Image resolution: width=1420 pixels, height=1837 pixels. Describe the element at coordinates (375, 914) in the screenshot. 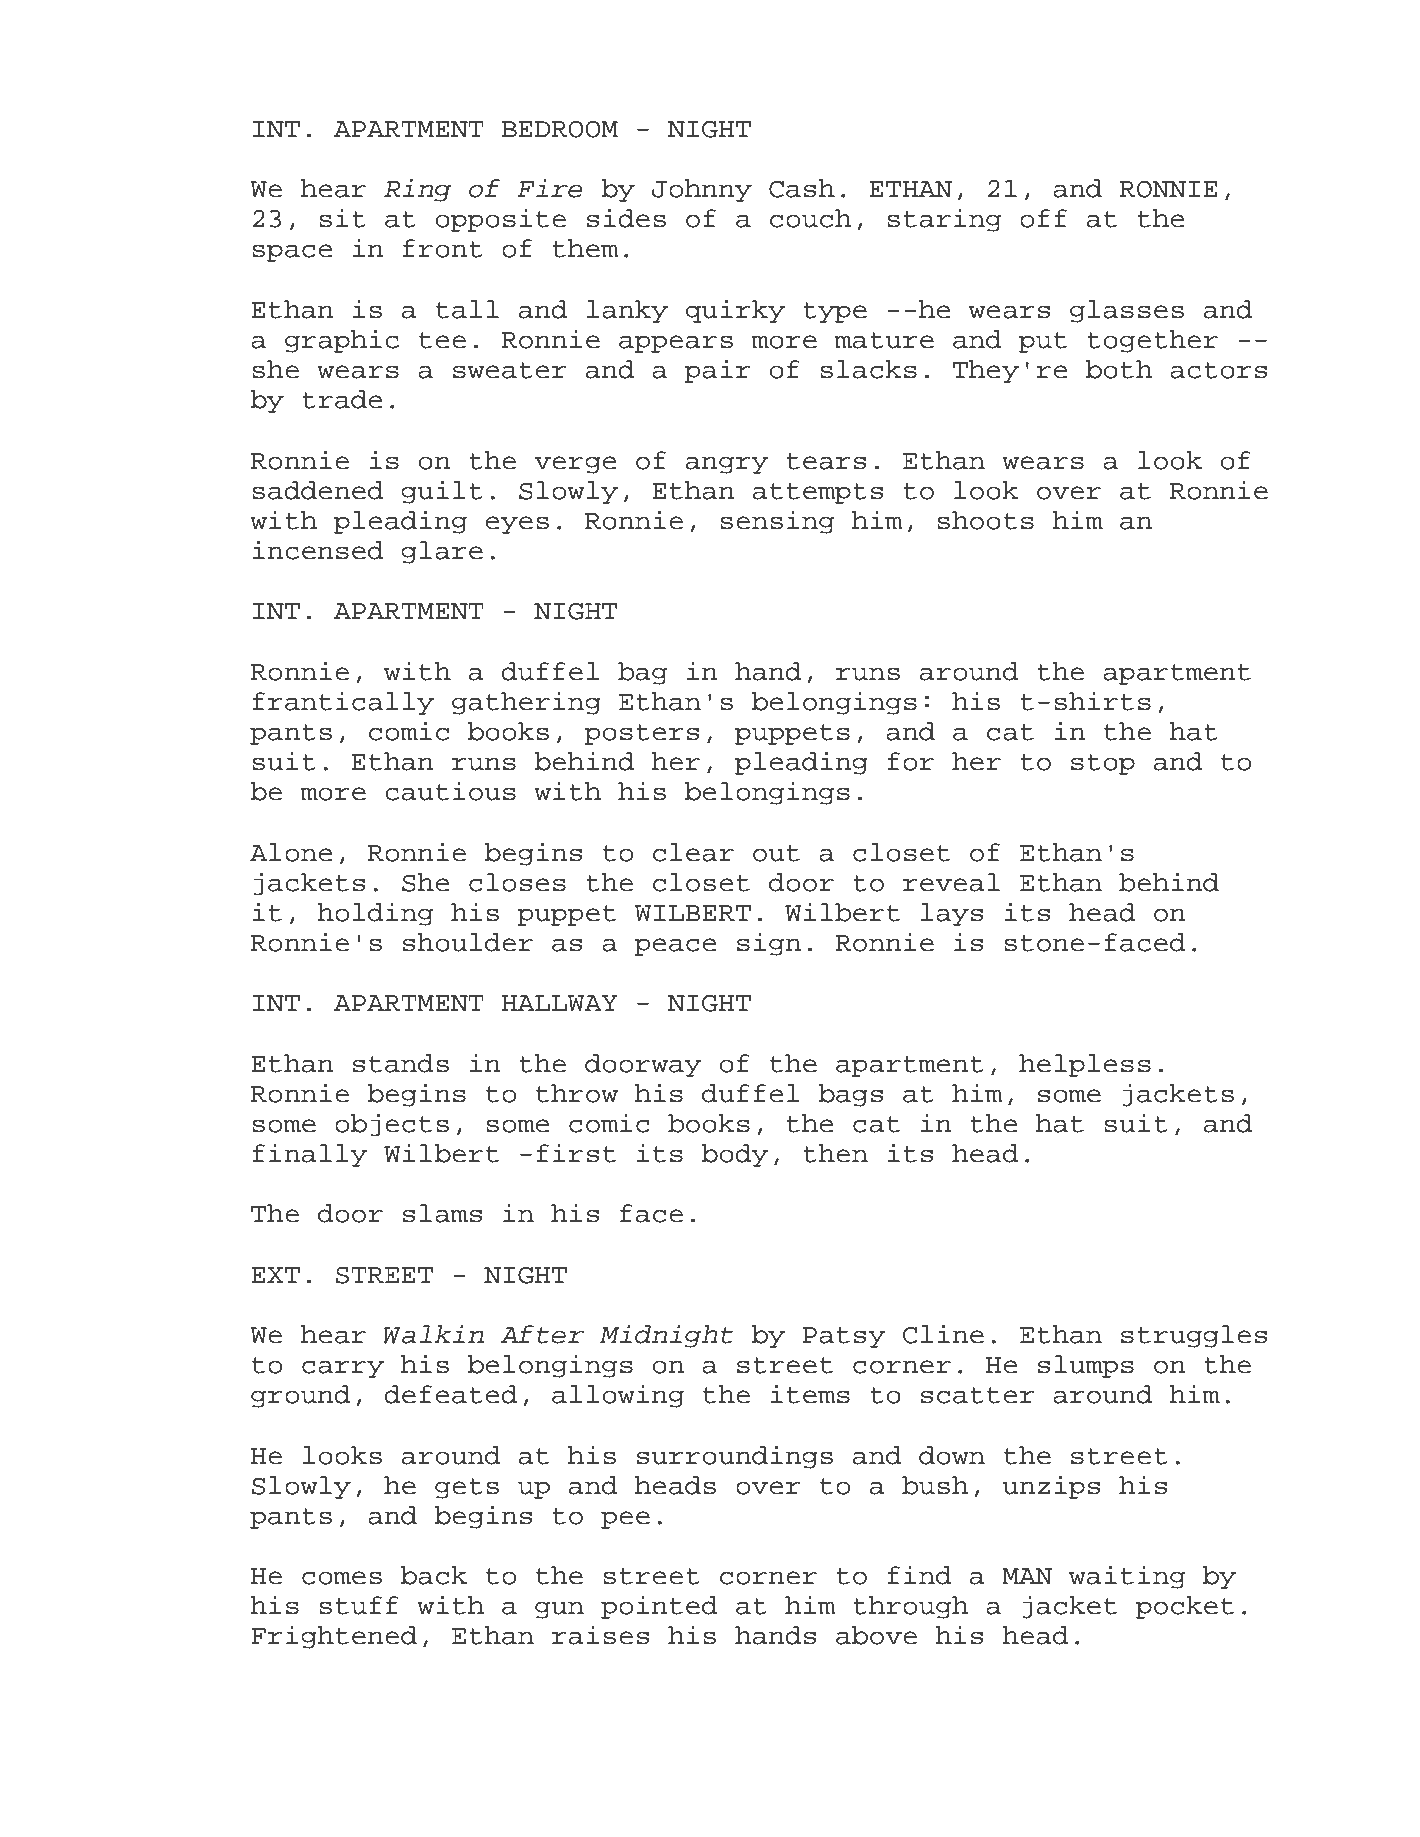

I see `holding` at that location.
